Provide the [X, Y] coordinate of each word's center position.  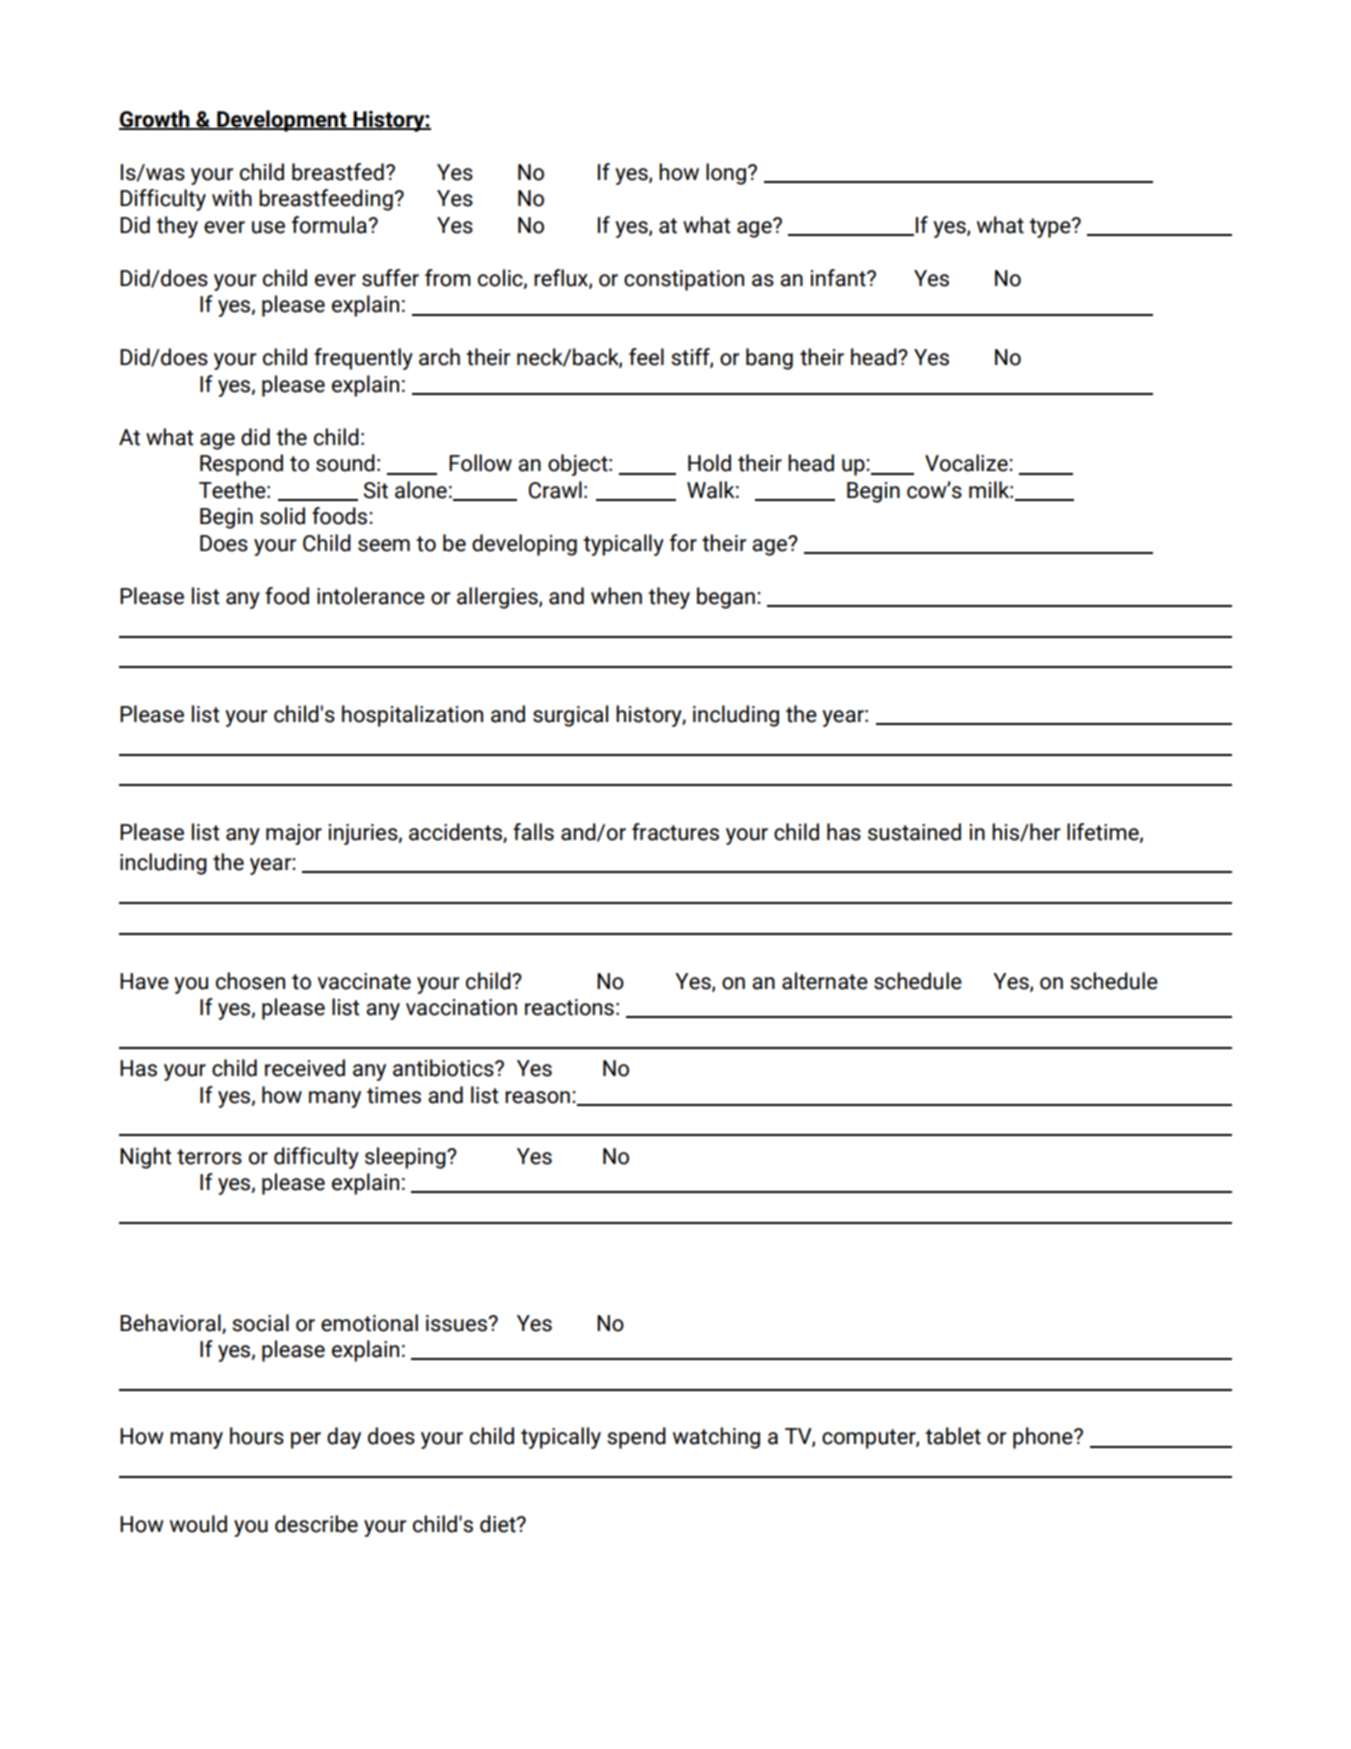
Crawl [555, 490]
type [1051, 228]
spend [636, 1438]
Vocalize [967, 463]
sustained [914, 832]
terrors [209, 1157]
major [294, 834]
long [726, 174]
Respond [241, 465]
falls [533, 832]
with [232, 198]
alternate [825, 981]
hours [257, 1436]
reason [537, 1097]
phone [1044, 1438]
